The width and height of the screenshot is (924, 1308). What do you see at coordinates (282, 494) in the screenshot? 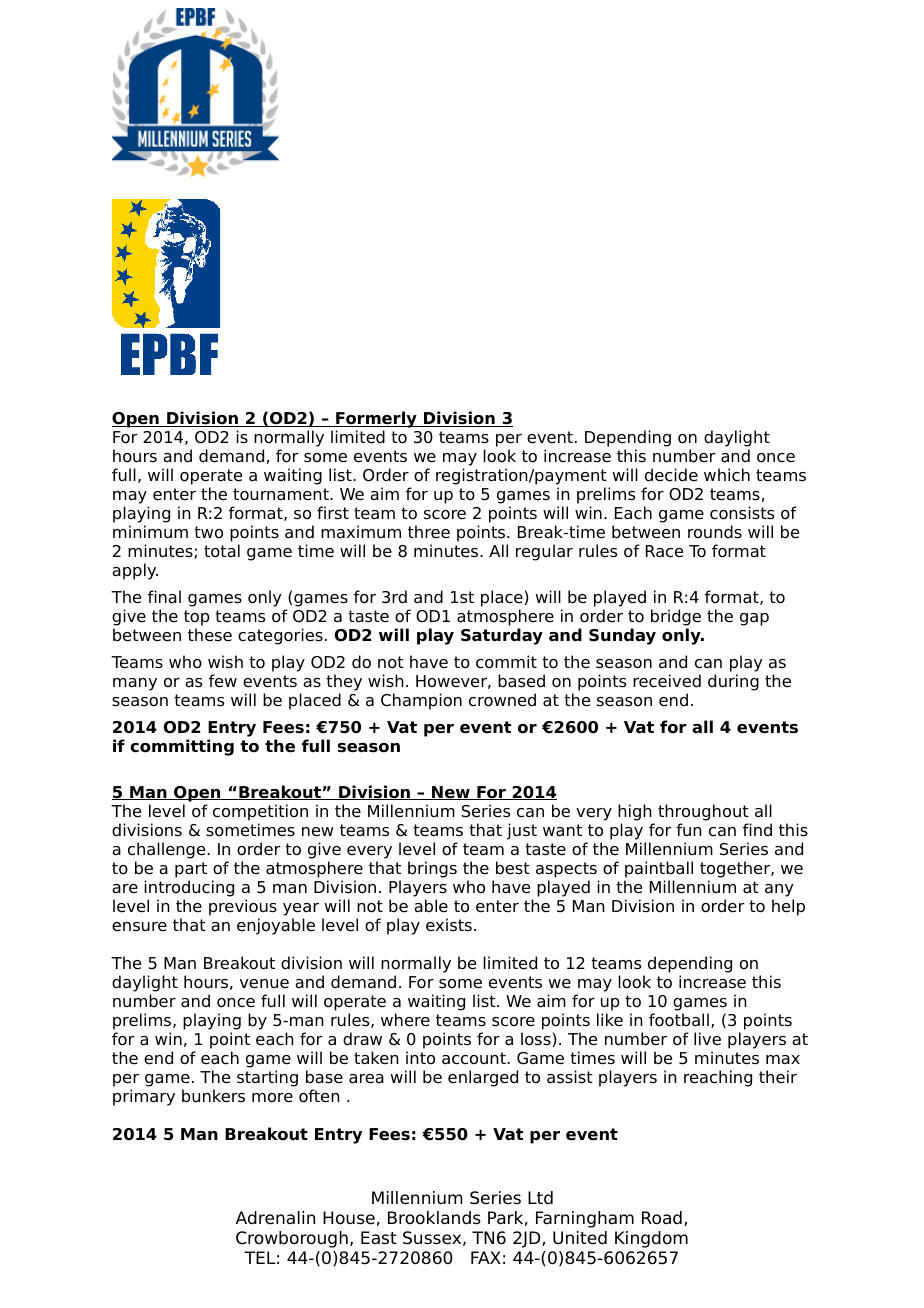
I see `tournament` at bounding box center [282, 494].
